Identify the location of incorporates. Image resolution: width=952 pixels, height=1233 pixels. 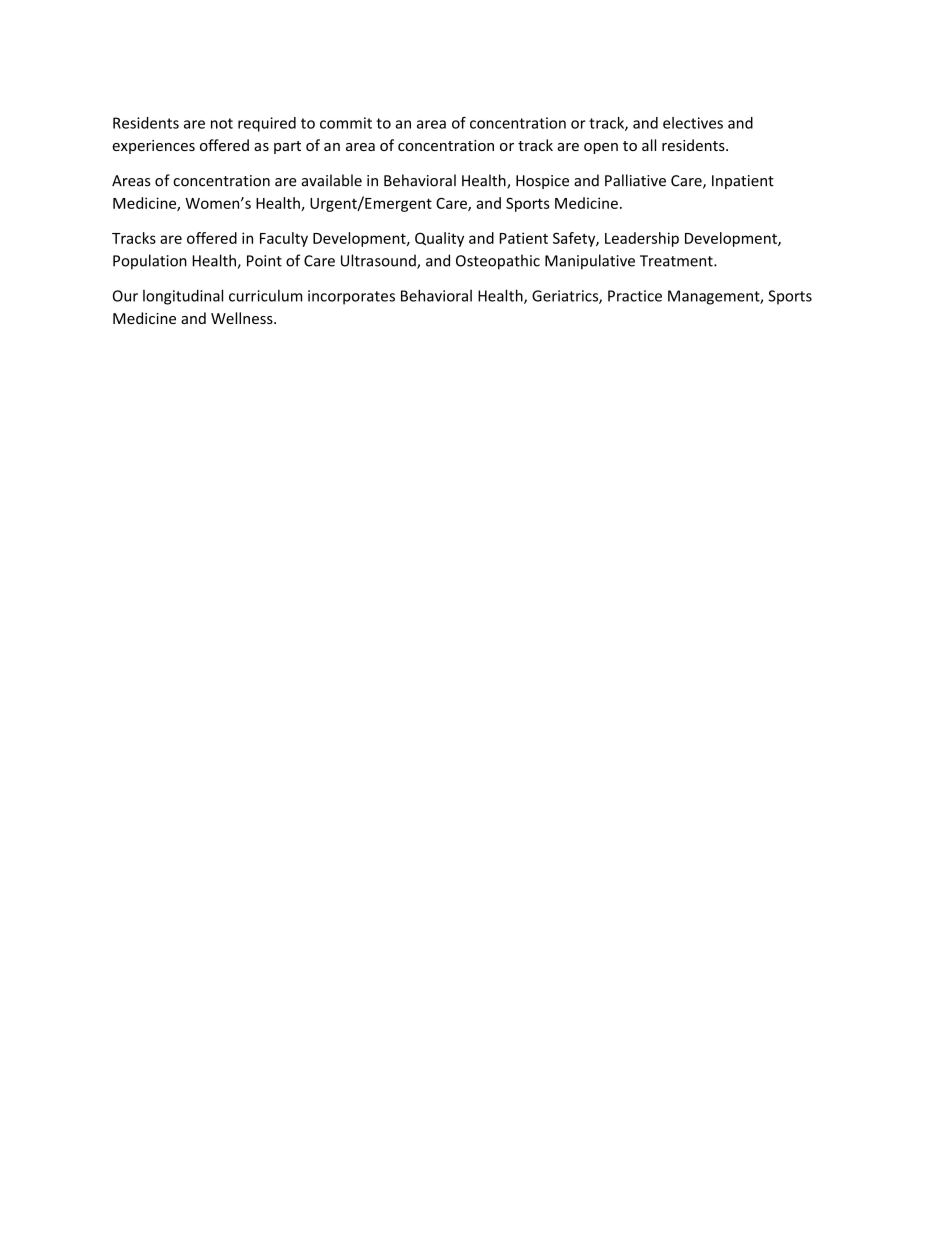
(351, 297).
